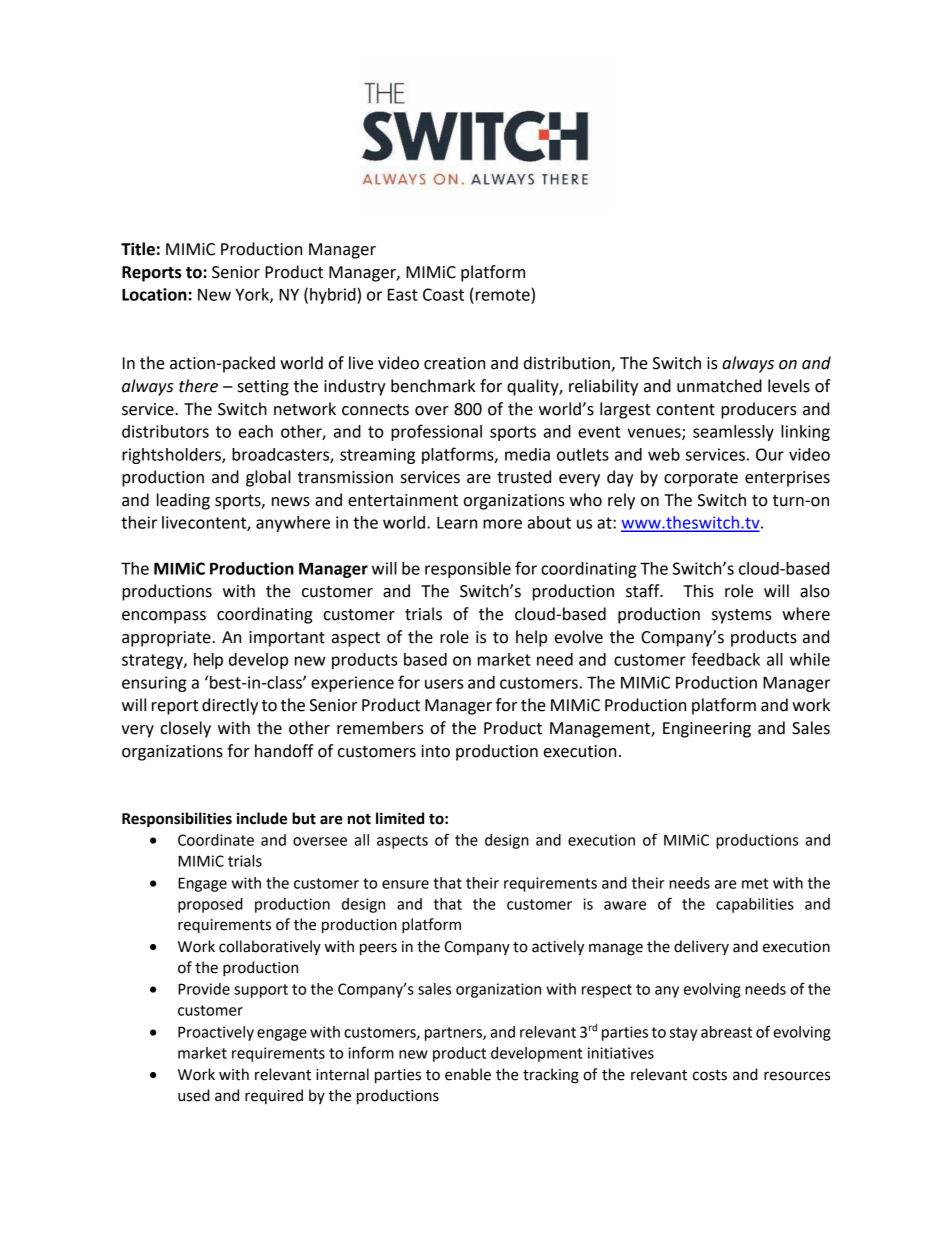 Image resolution: width=952 pixels, height=1233 pixels. What do you see at coordinates (719, 386) in the image?
I see `unmatched` at bounding box center [719, 386].
